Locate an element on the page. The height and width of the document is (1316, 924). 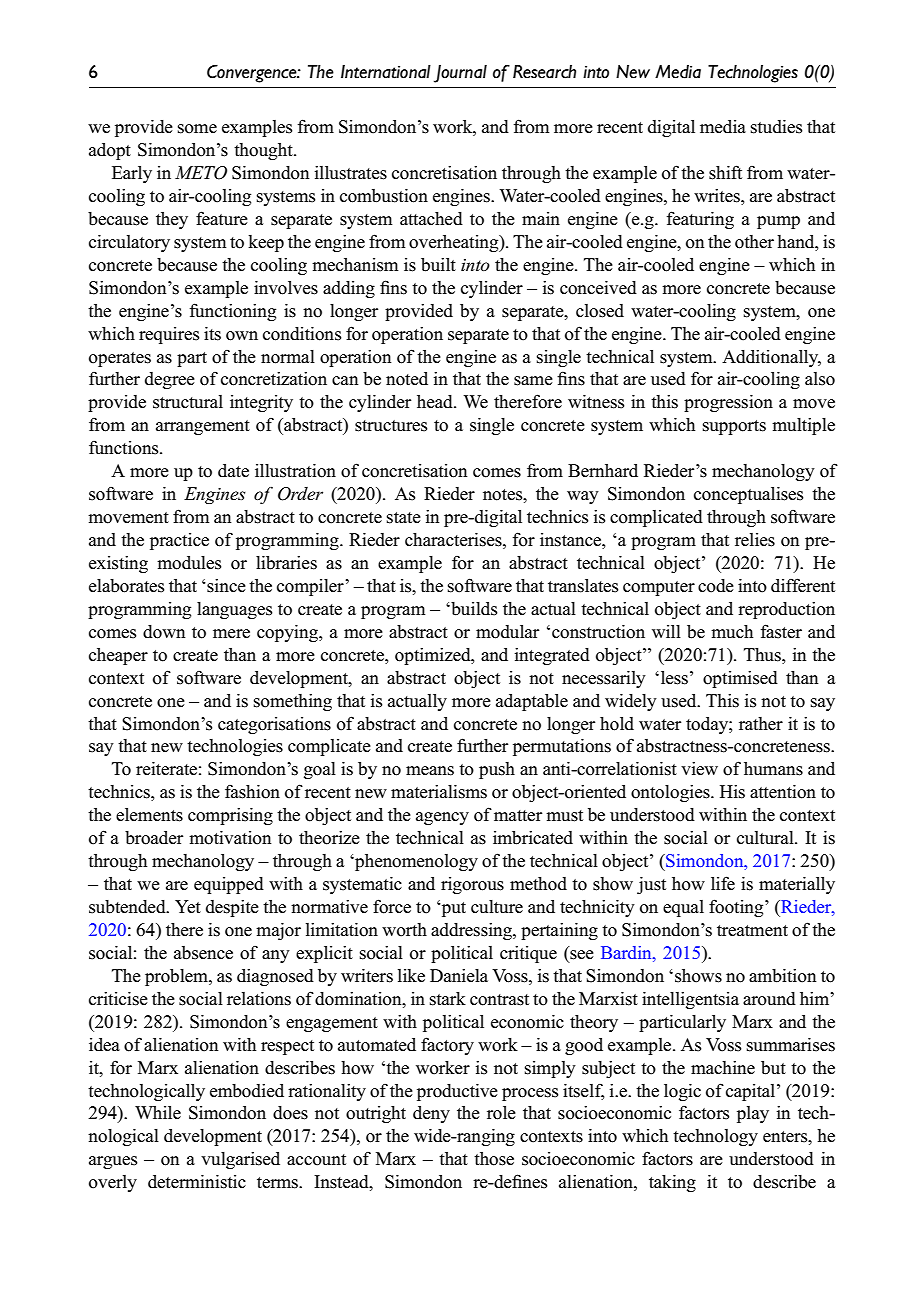
life is located at coordinates (723, 883).
